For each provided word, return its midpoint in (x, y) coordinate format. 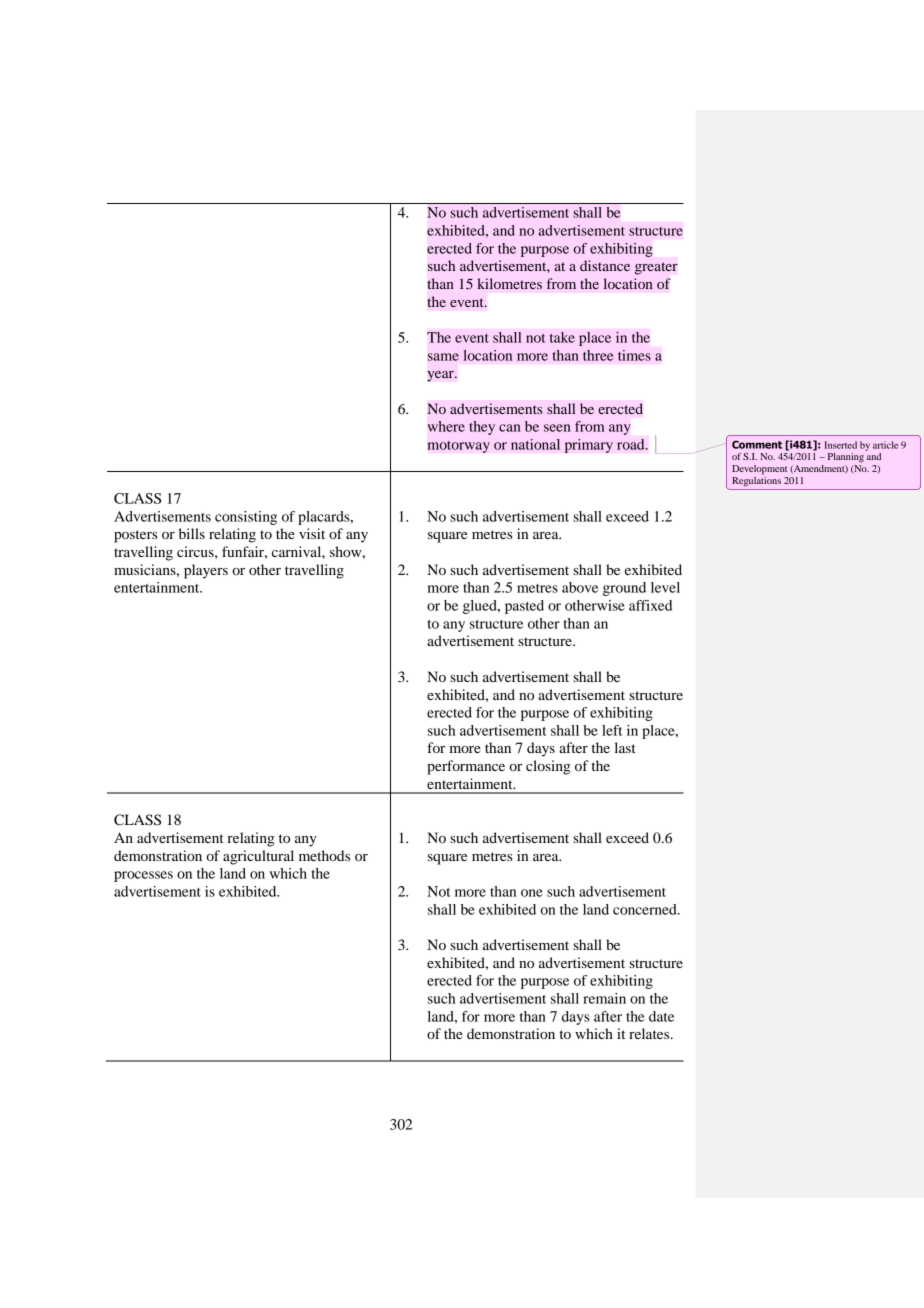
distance (605, 265)
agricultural (258, 857)
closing (548, 767)
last (625, 747)
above (580, 587)
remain (604, 998)
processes (143, 876)
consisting (246, 518)
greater (656, 268)
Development (759, 470)
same (443, 357)
